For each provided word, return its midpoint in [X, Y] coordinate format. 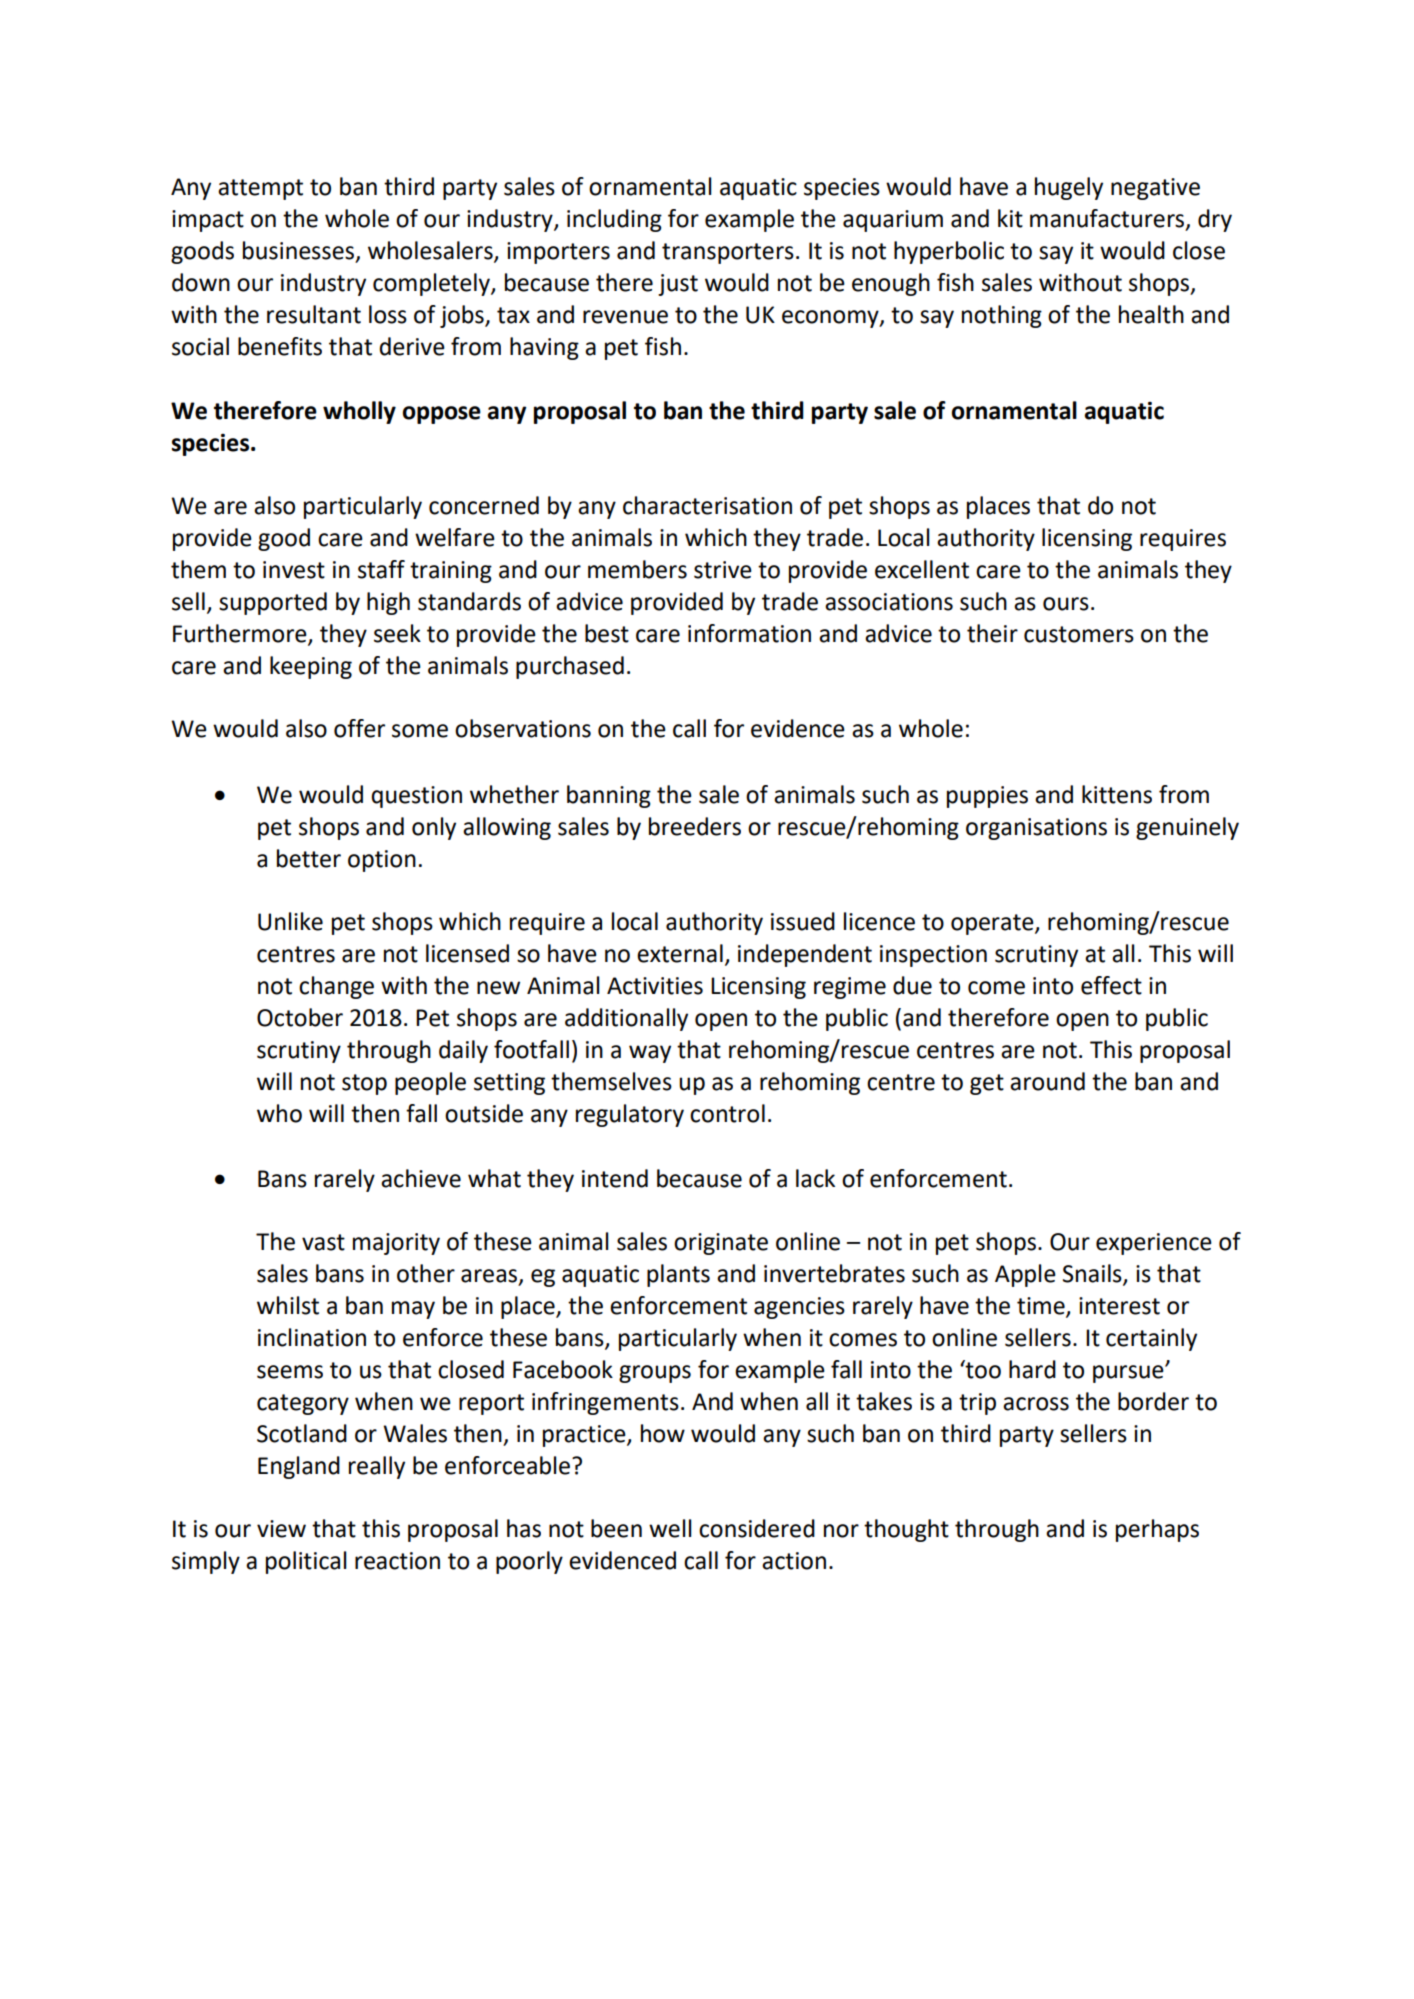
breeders [695, 826]
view [281, 1529]
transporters [728, 253]
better [309, 858]
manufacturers [1107, 218]
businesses [298, 250]
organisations [1036, 829]
